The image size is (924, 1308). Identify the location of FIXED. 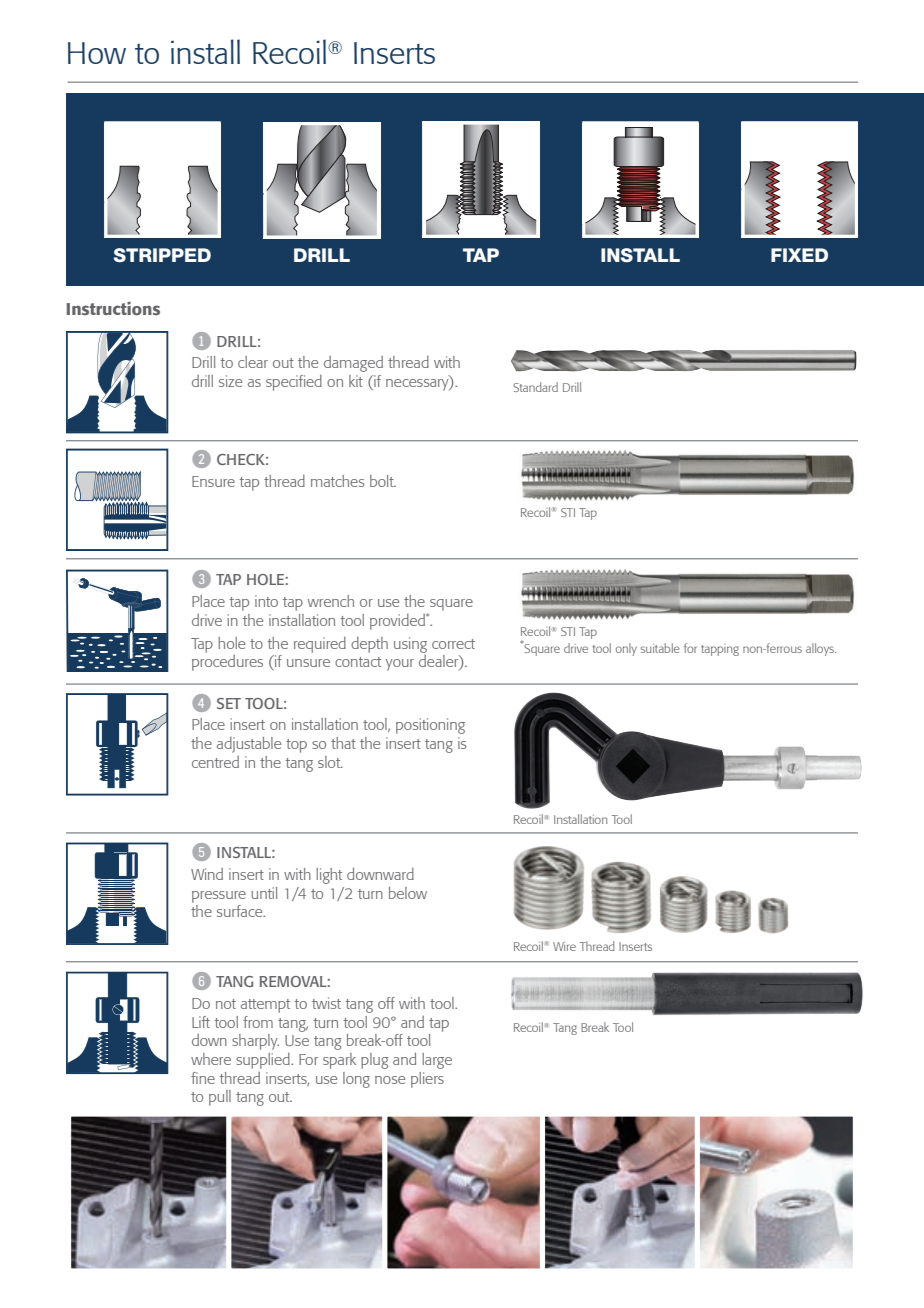
(799, 255).
